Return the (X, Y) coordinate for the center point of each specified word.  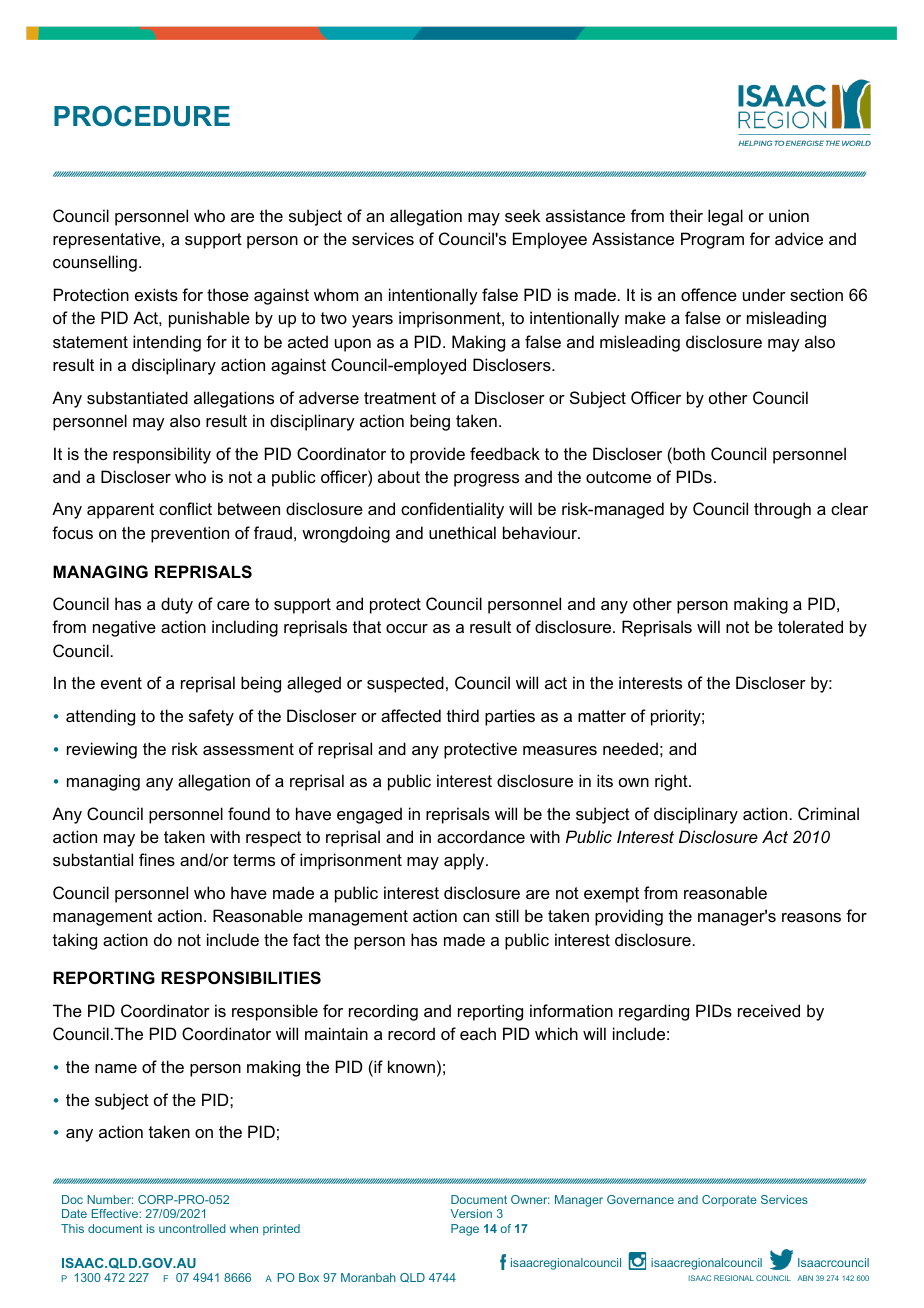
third (463, 715)
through (782, 510)
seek (522, 215)
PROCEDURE (142, 116)
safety (211, 717)
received (769, 1010)
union (789, 215)
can (476, 917)
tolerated (810, 626)
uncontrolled (192, 1228)
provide (437, 455)
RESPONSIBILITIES (241, 978)
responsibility (162, 455)
